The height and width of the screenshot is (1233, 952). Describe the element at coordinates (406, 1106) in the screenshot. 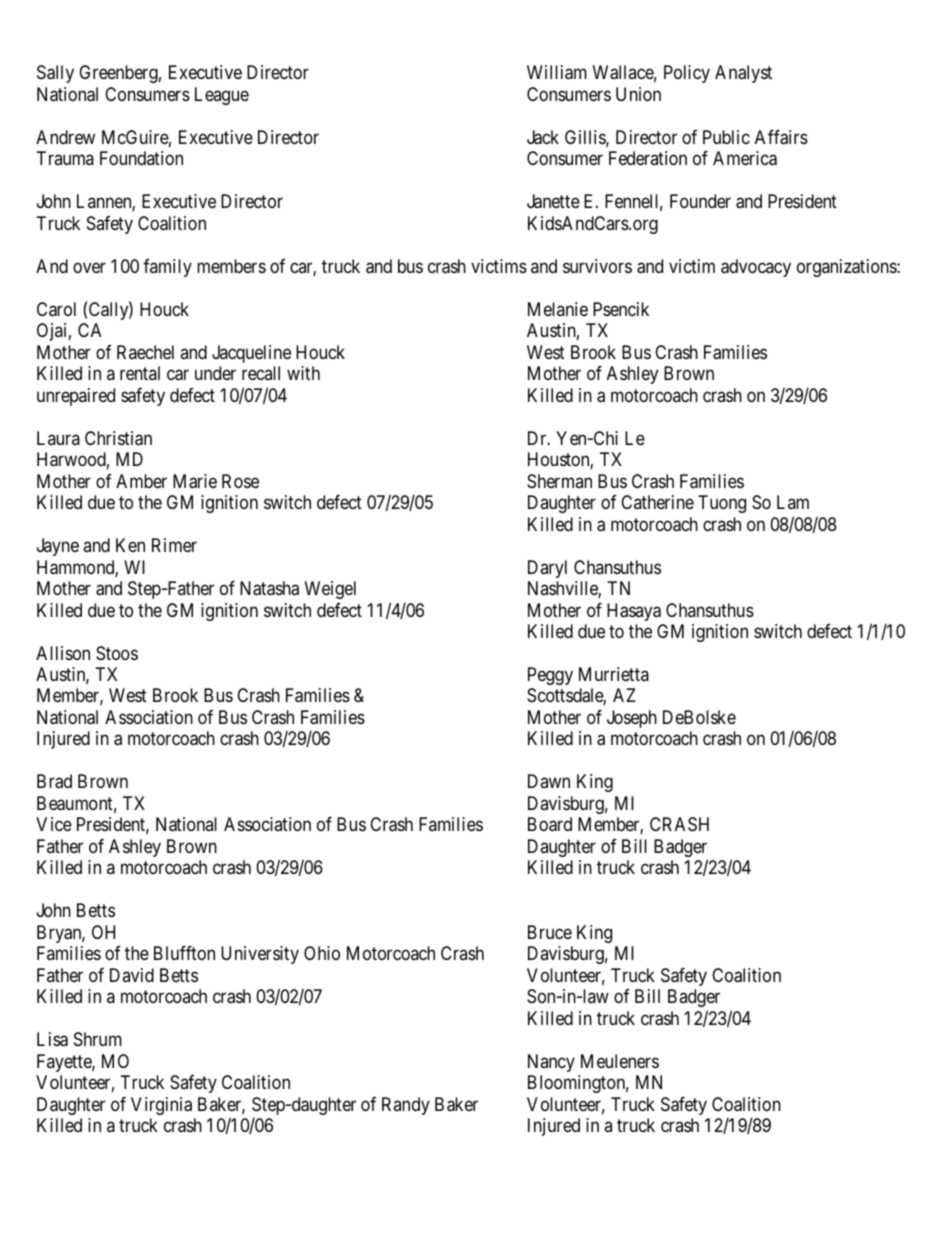

I see `Randy` at that location.
